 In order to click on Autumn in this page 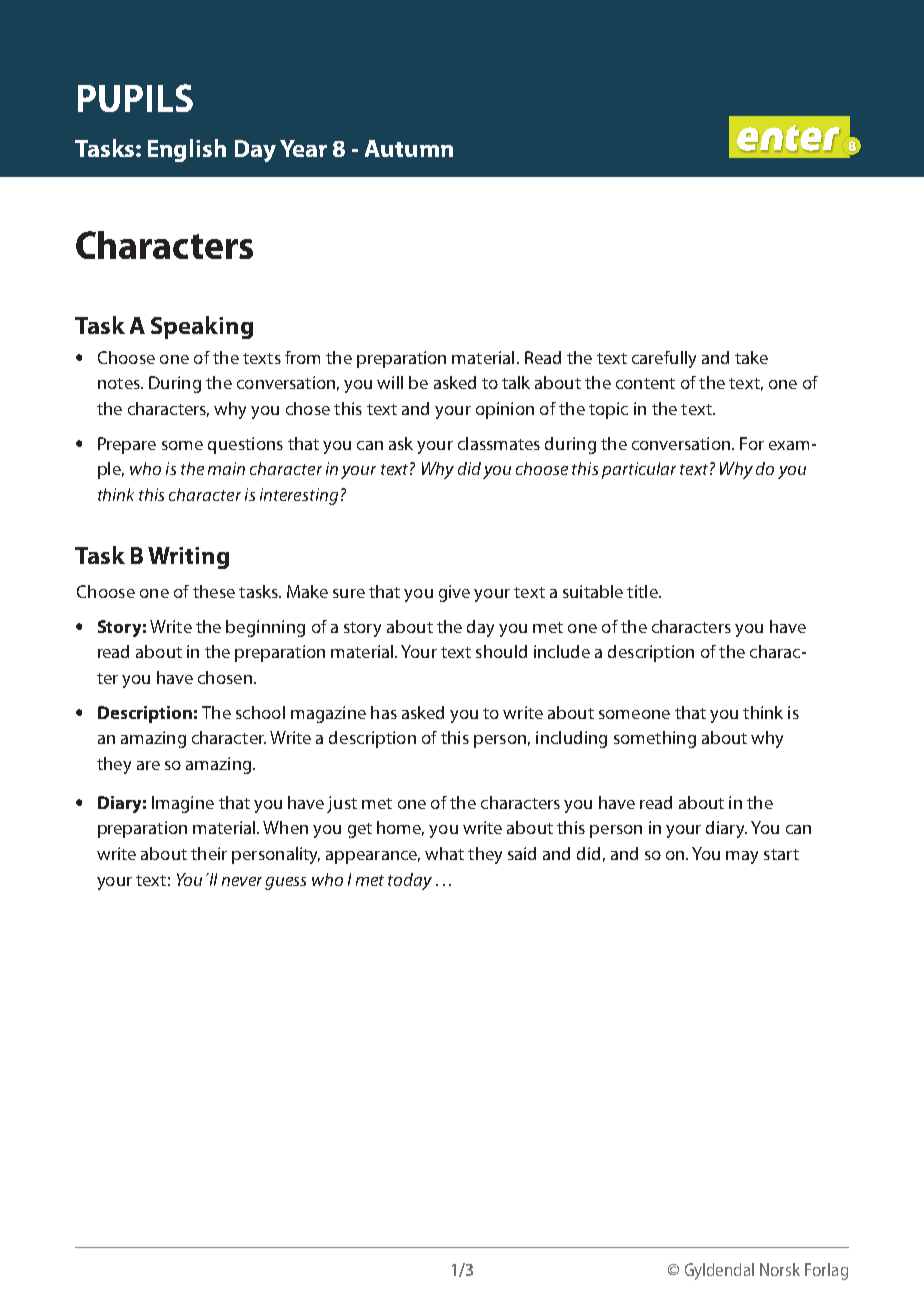, I will do `click(409, 148)`.
